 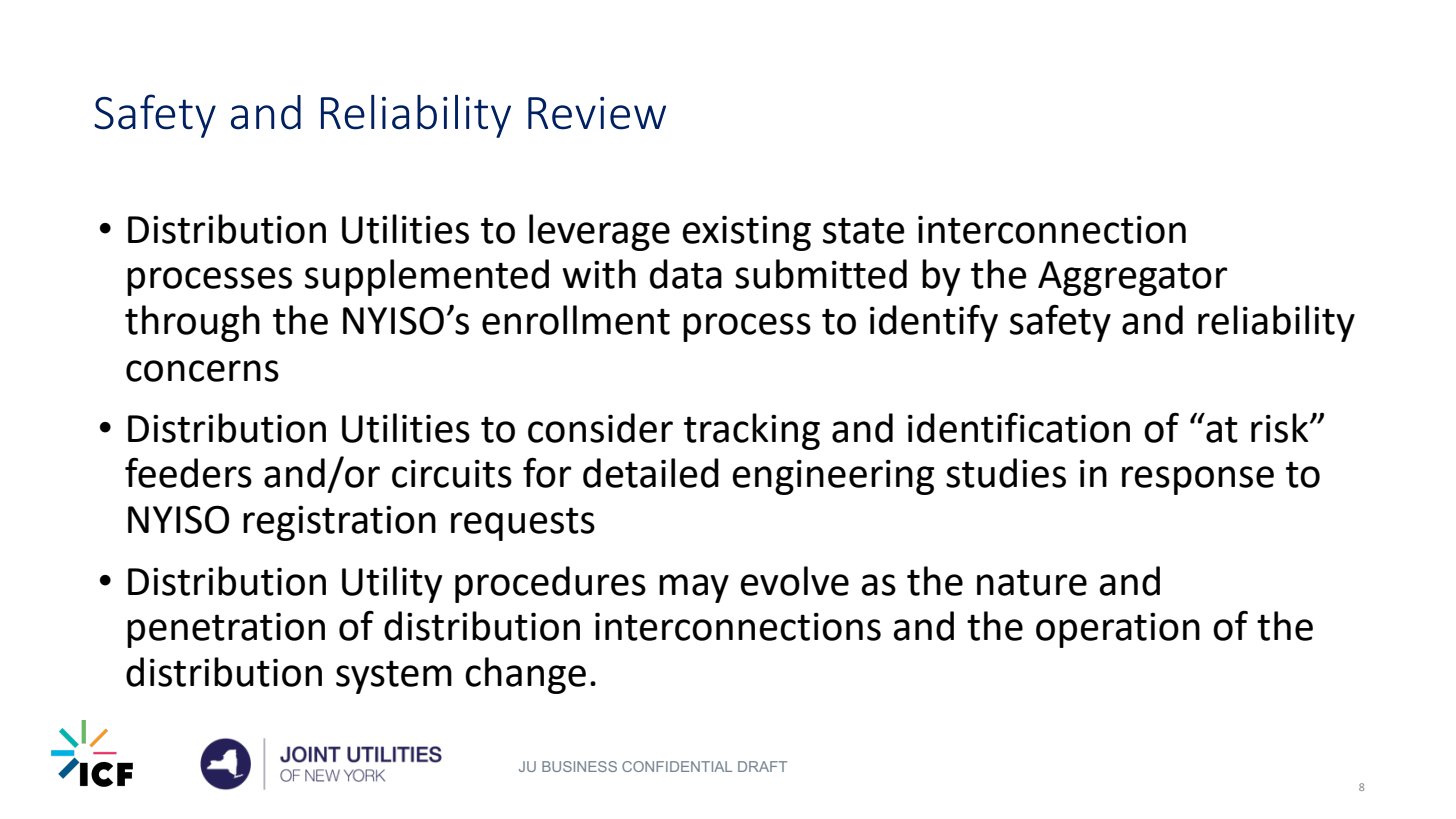 I want to click on enrollment, so click(x=576, y=320).
